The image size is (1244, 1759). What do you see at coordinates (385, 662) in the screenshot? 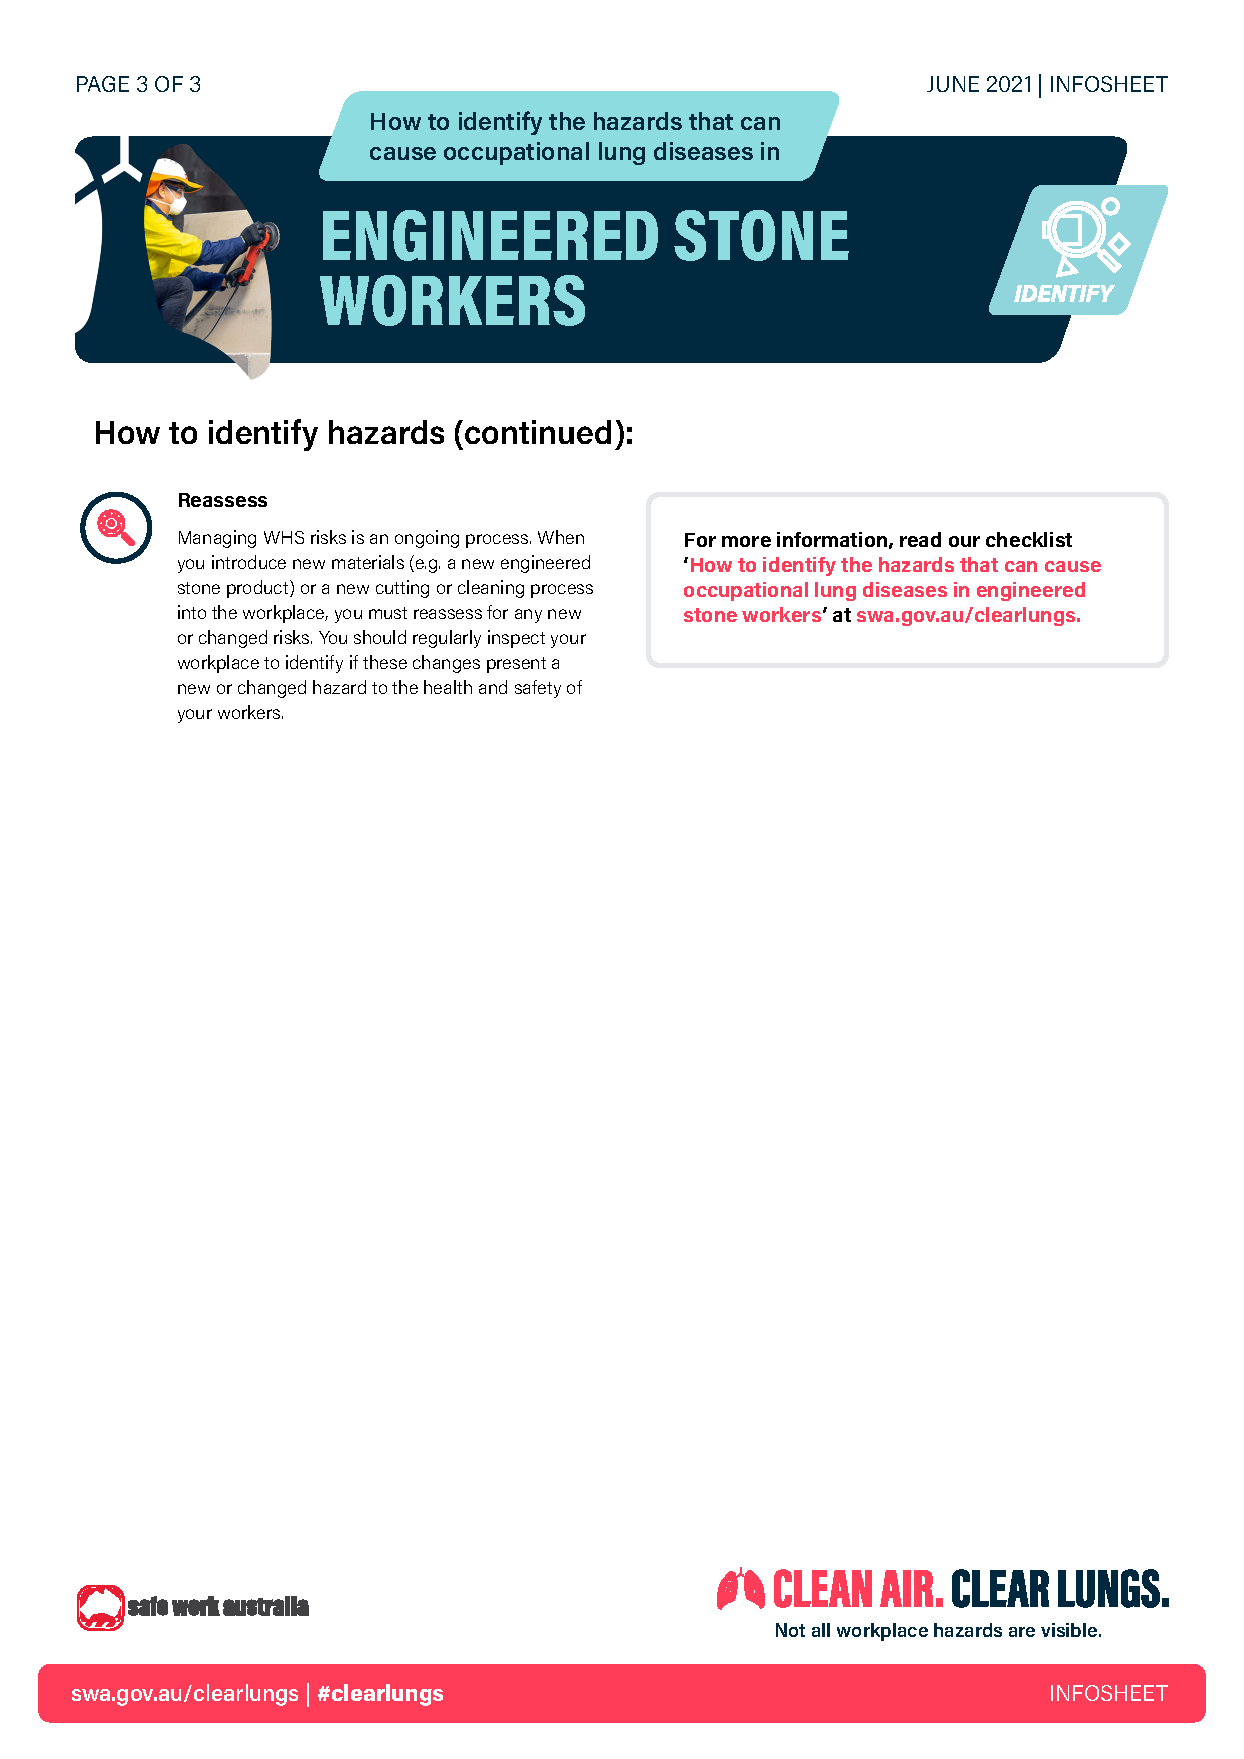
I see `these` at bounding box center [385, 662].
